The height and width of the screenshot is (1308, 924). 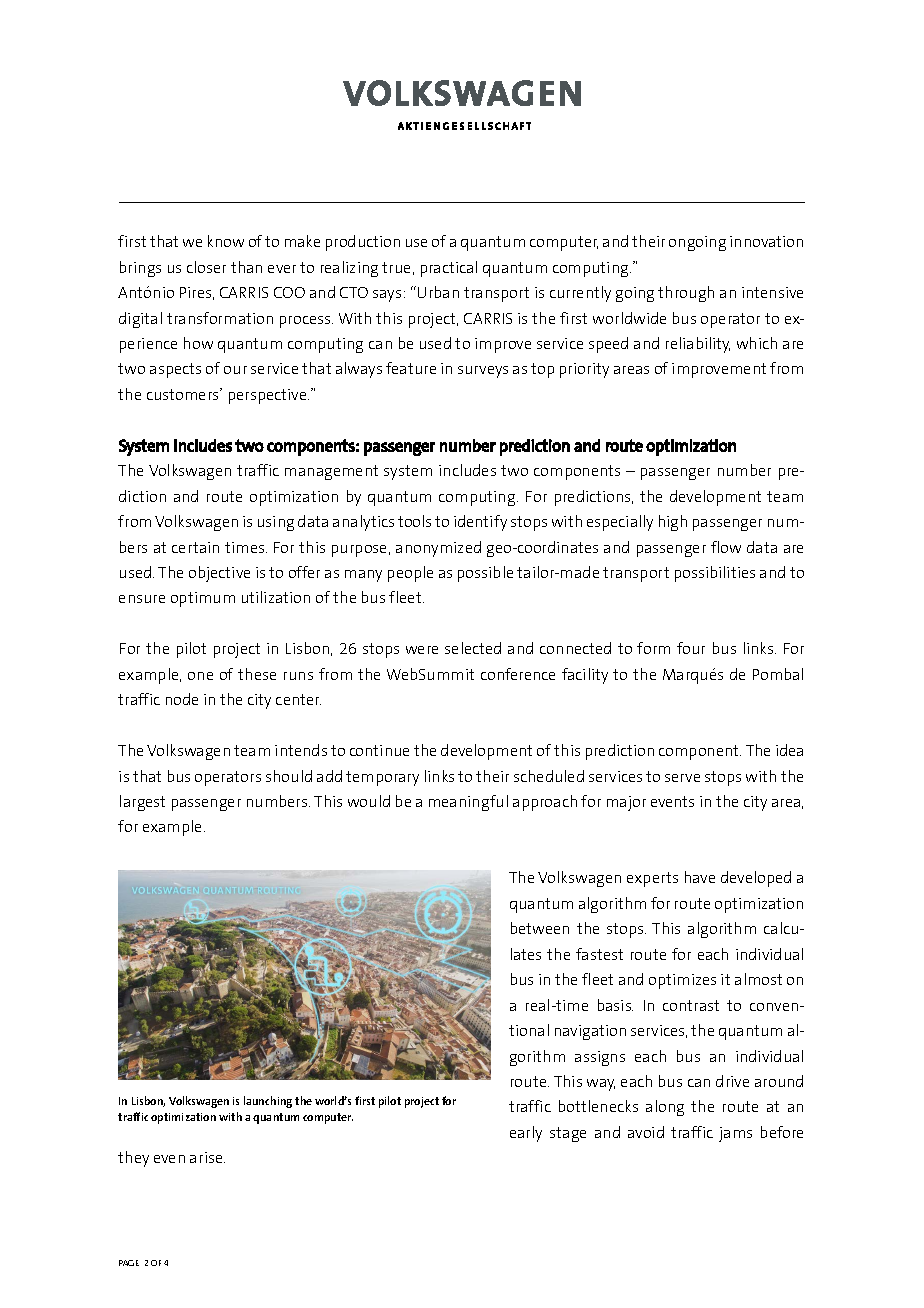 What do you see at coordinates (691, 1005) in the screenshot?
I see `contrast` at bounding box center [691, 1005].
